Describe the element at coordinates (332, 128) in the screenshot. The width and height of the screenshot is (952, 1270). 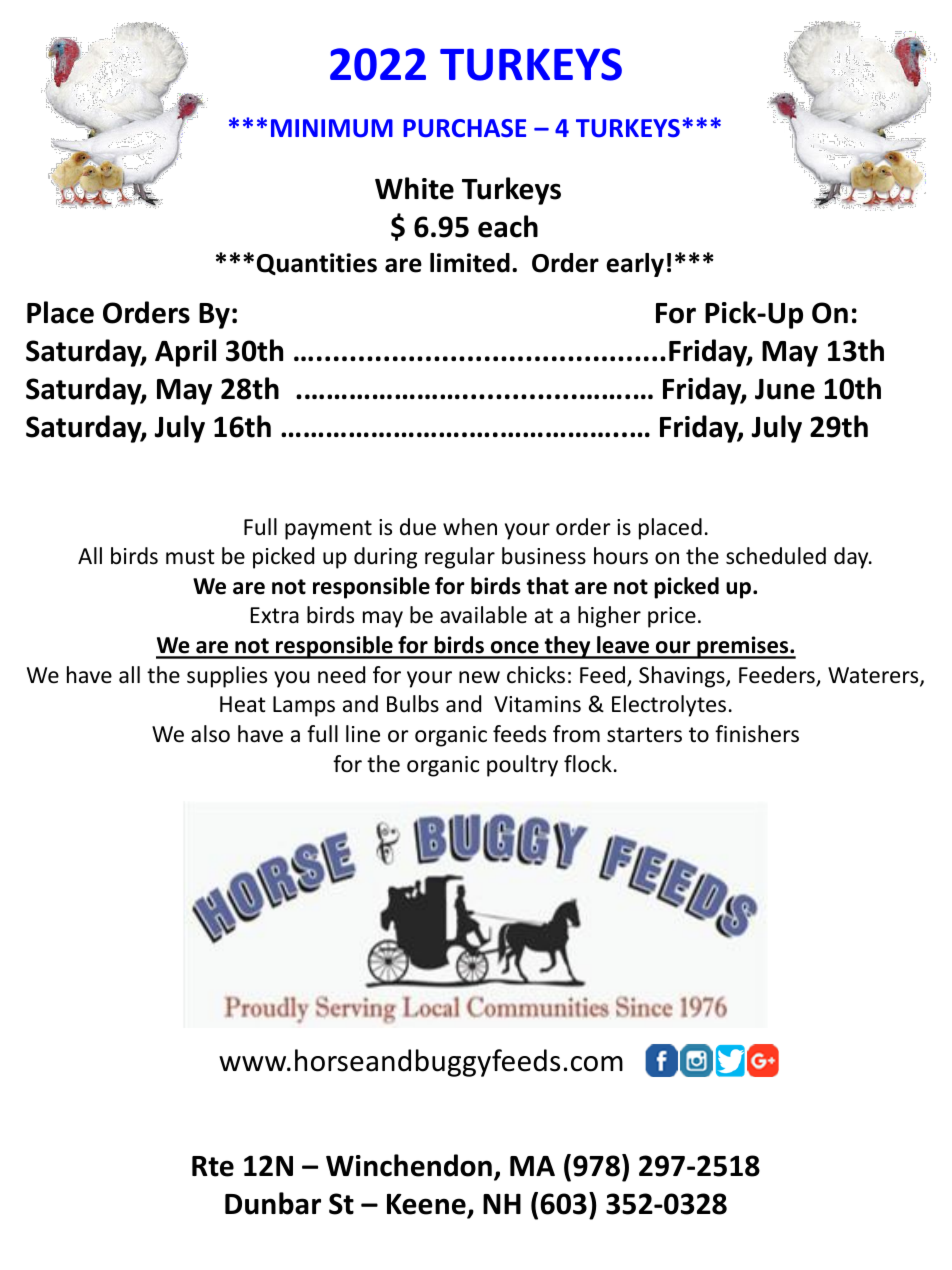
I see `MINIMUM` at that location.
